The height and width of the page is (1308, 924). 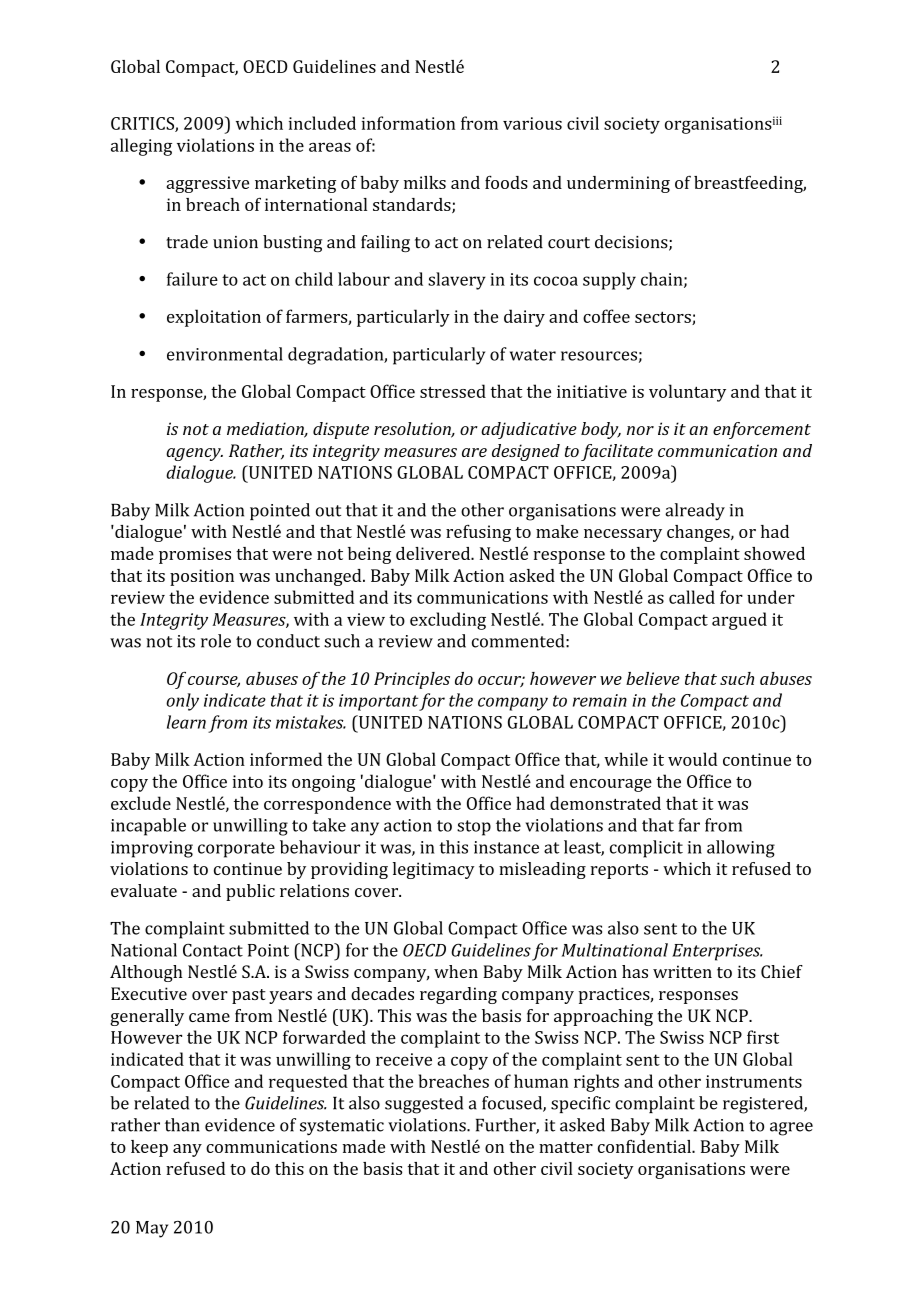 What do you see at coordinates (412, 680) in the page?
I see `Principles` at bounding box center [412, 680].
